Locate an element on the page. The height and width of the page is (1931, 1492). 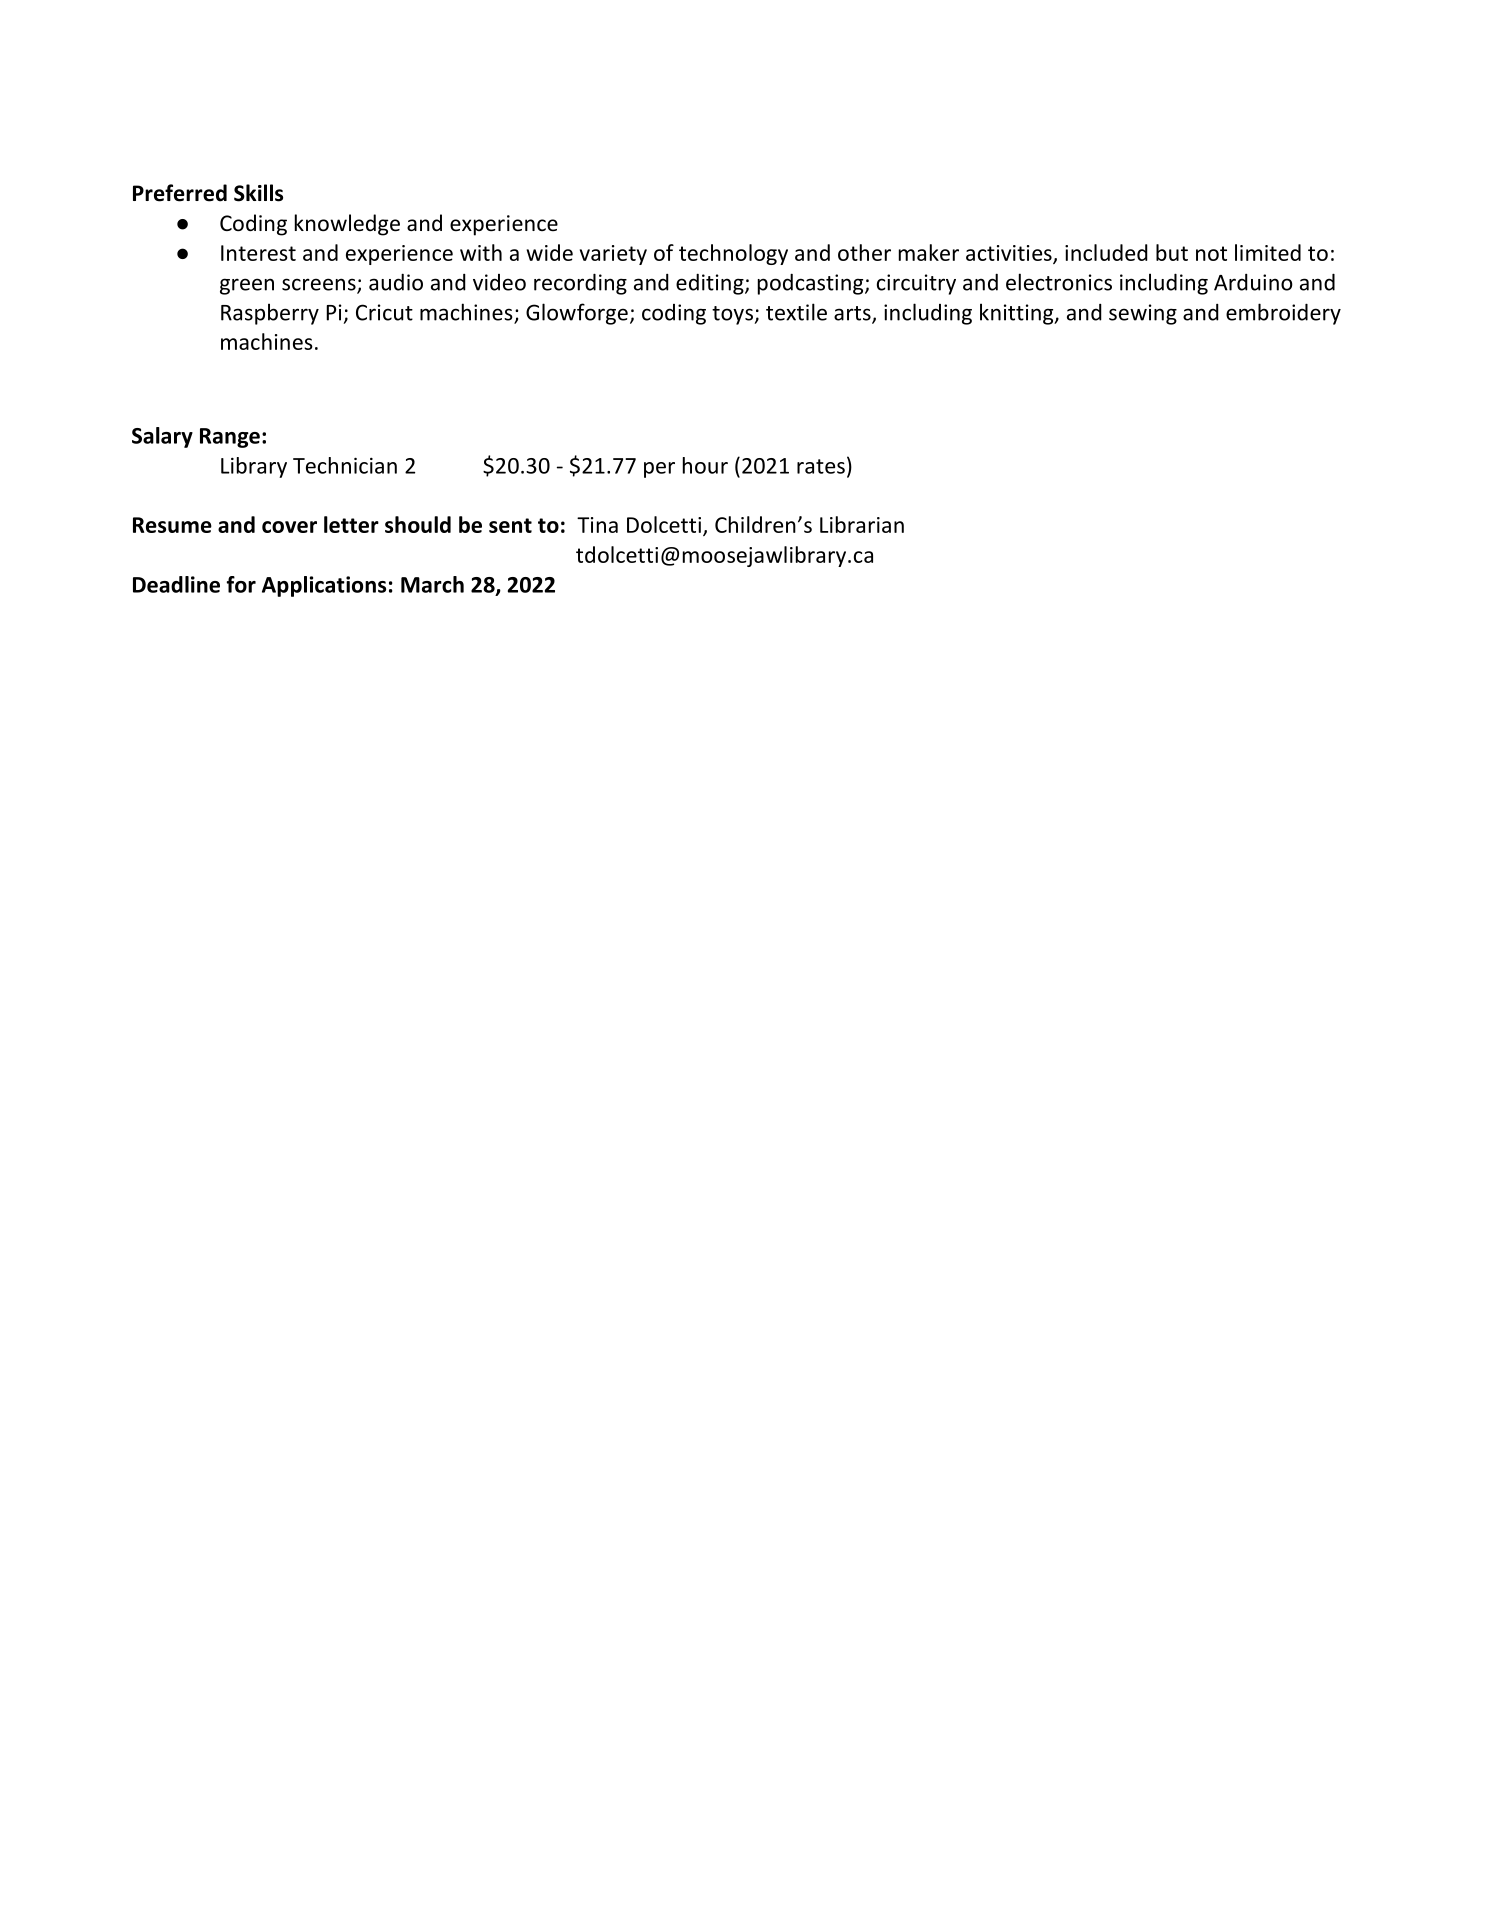
Range is located at coordinates (230, 438).
